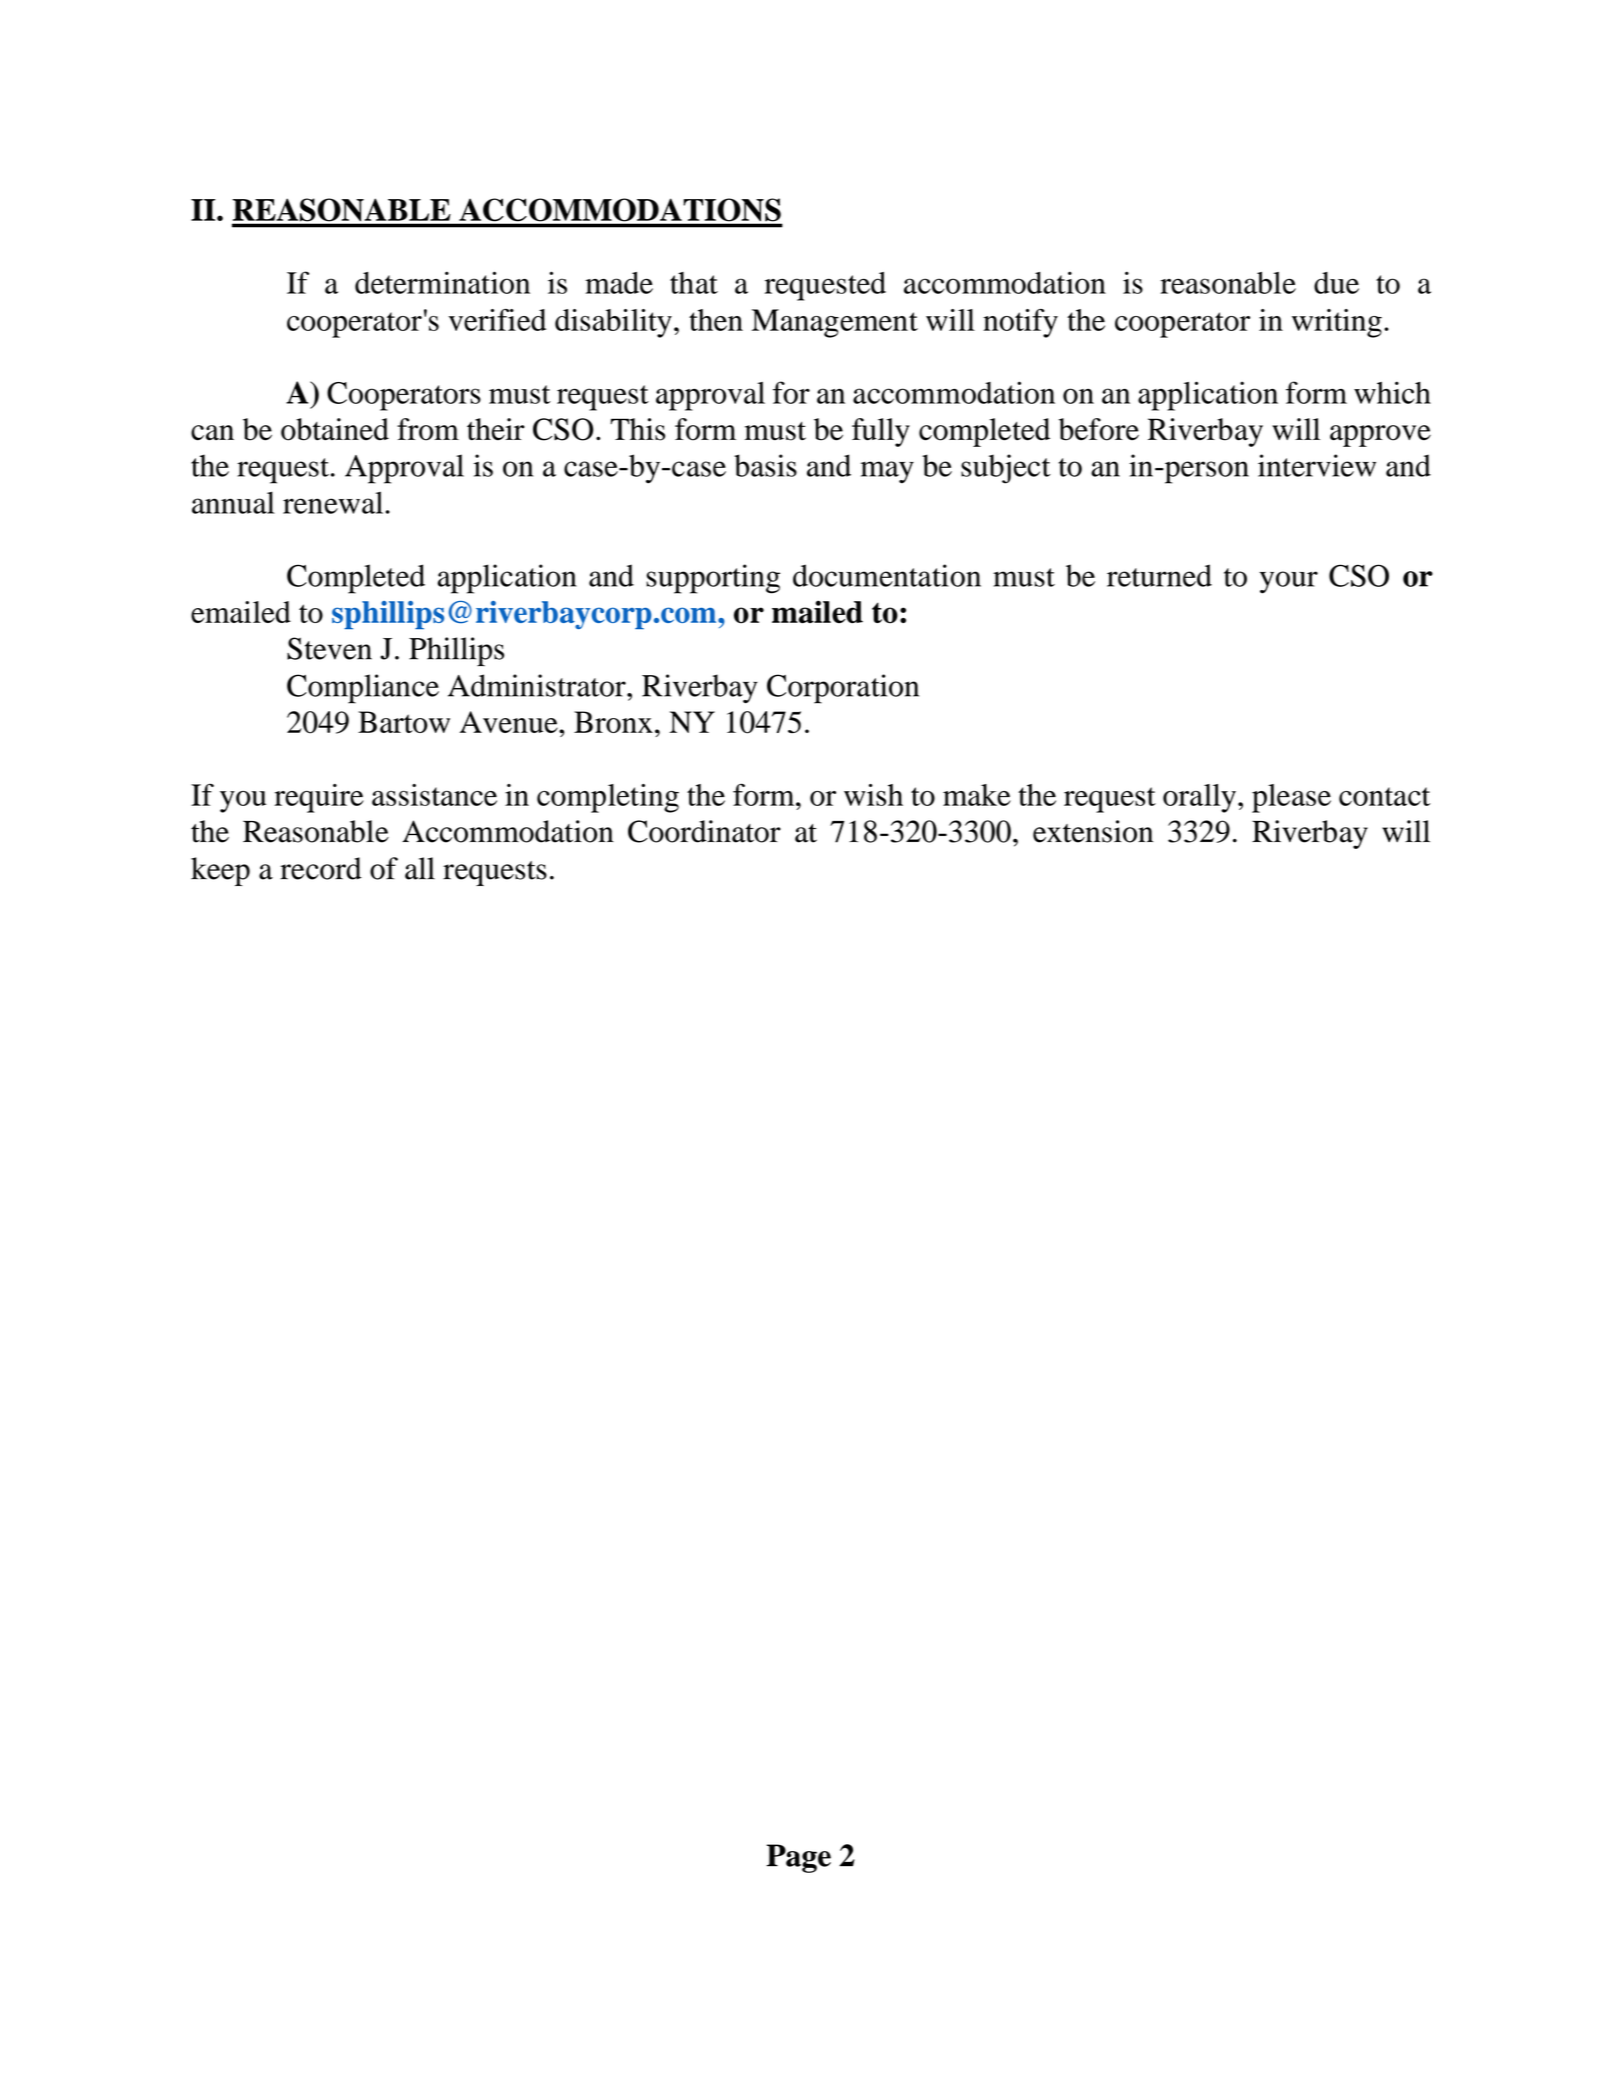  What do you see at coordinates (798, 1858) in the document?
I see `Page` at bounding box center [798, 1858].
